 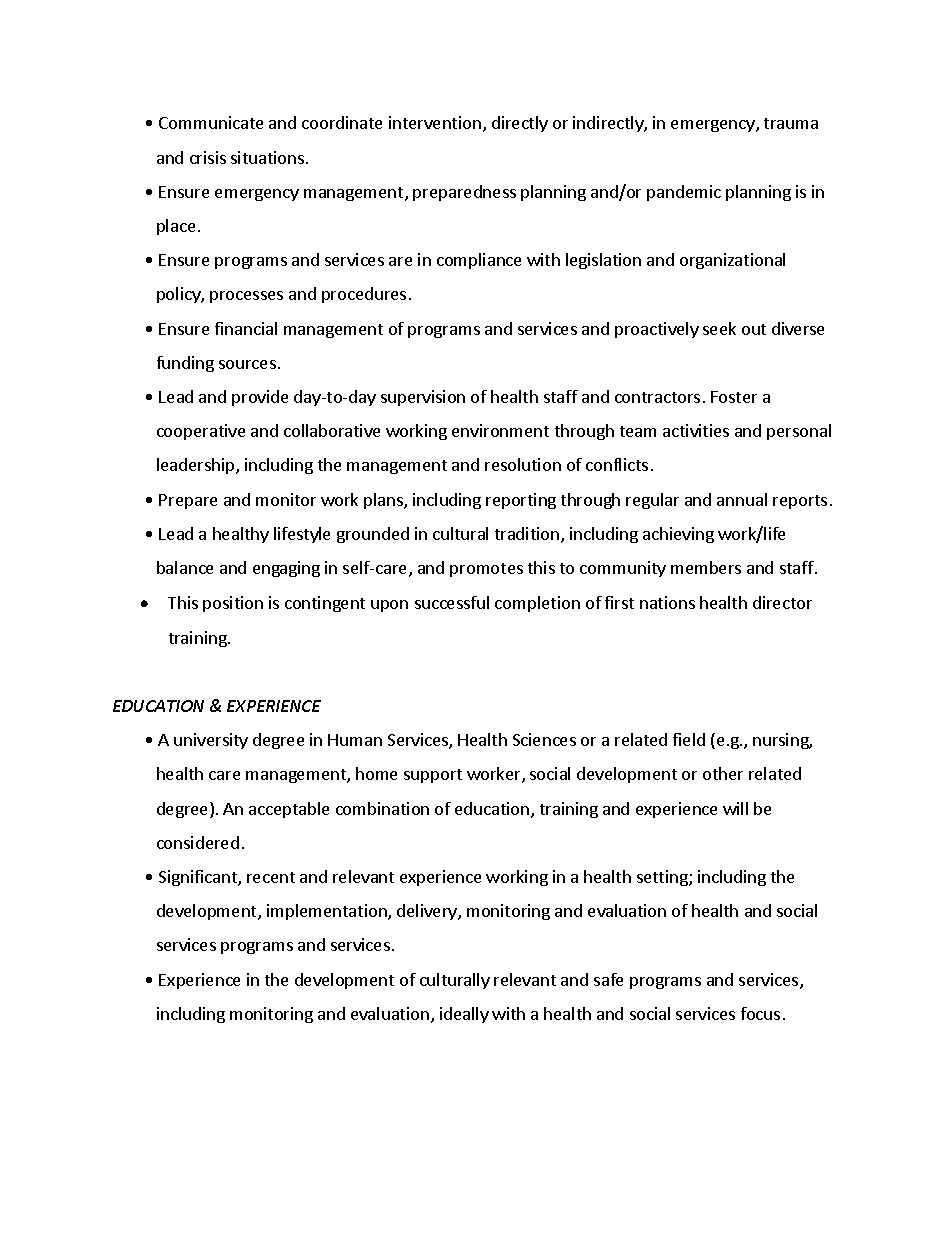 I want to click on support, so click(x=433, y=776).
